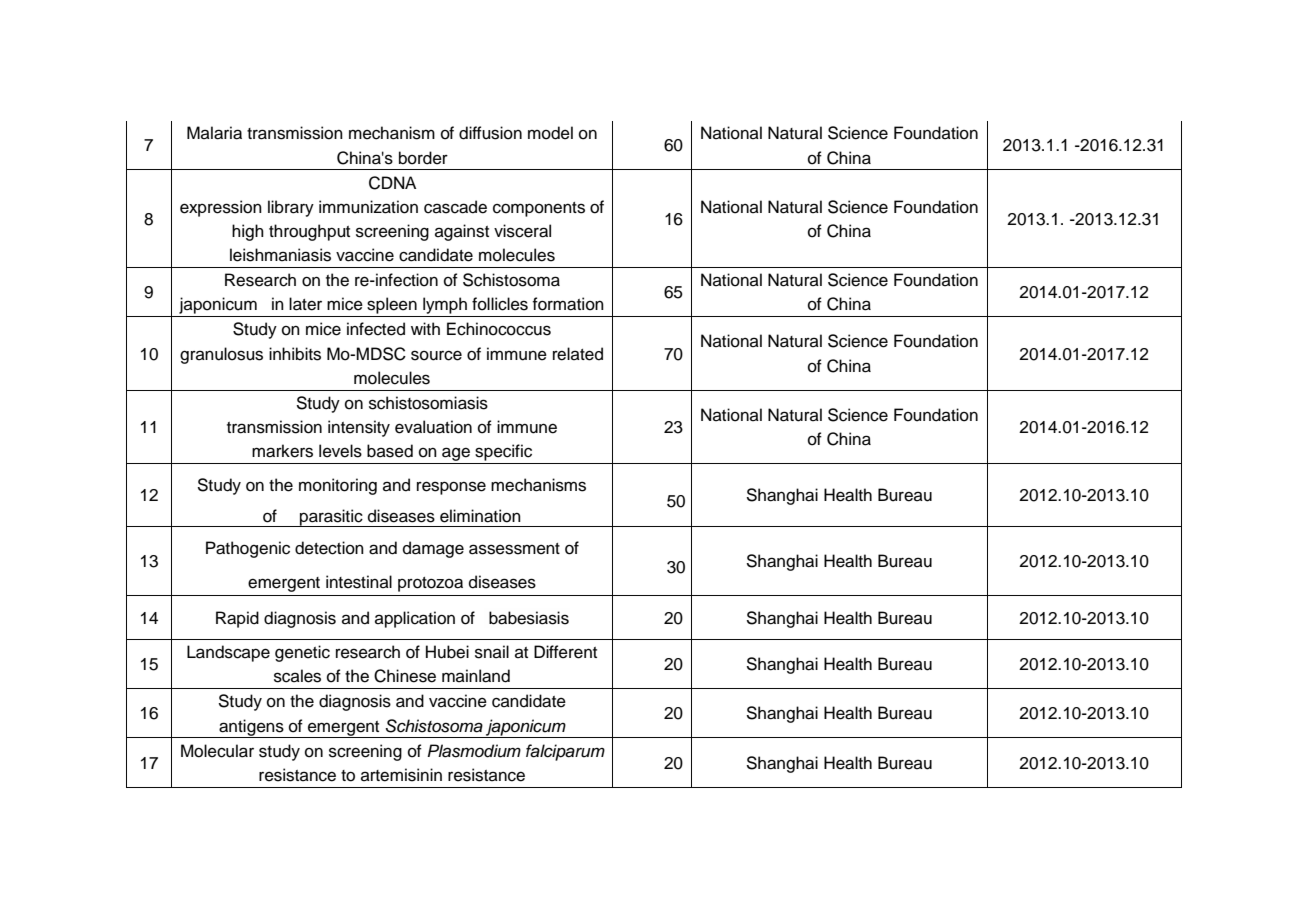  I want to click on Malaria, so click(214, 133).
